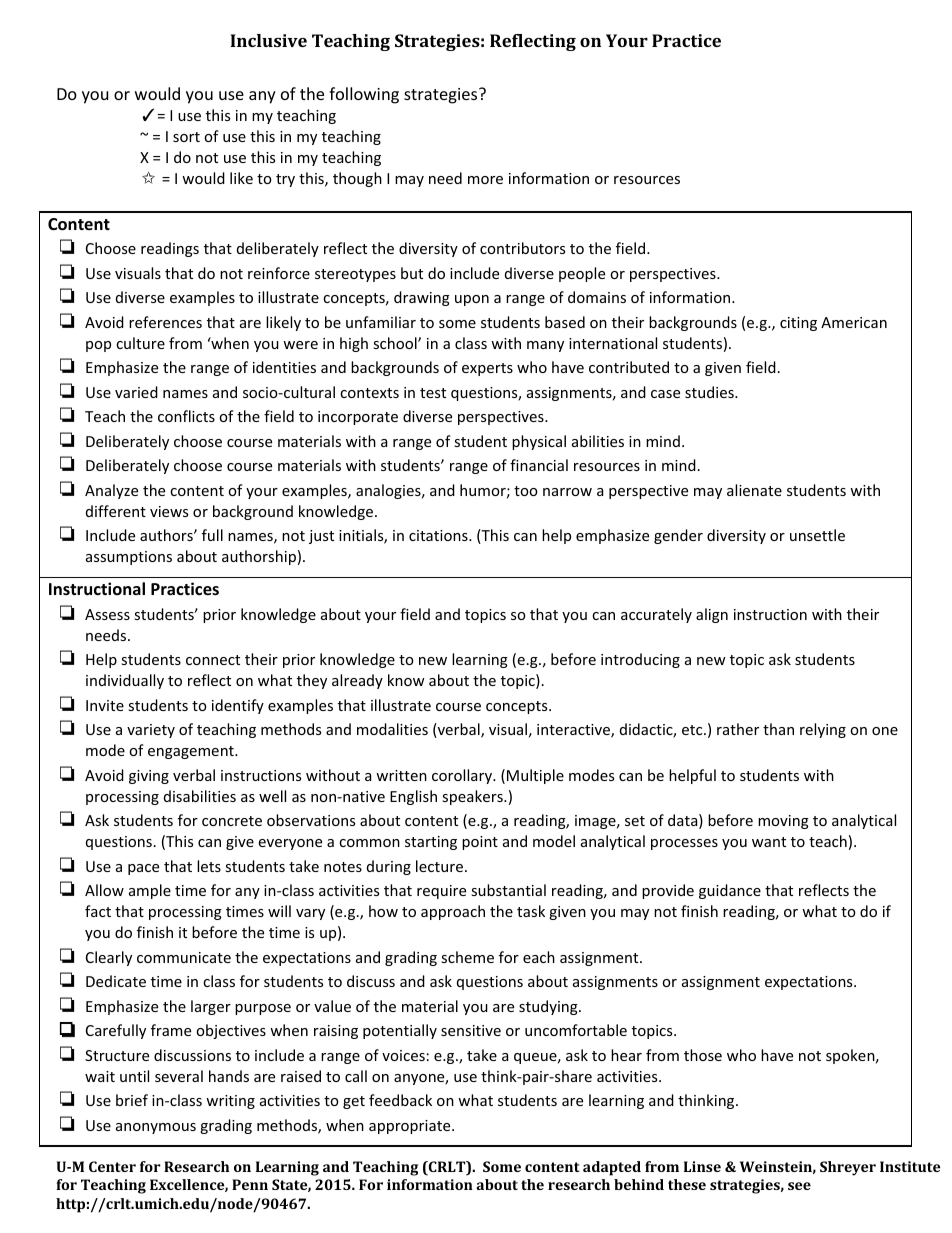  What do you see at coordinates (798, 324) in the document?
I see `citing` at bounding box center [798, 324].
